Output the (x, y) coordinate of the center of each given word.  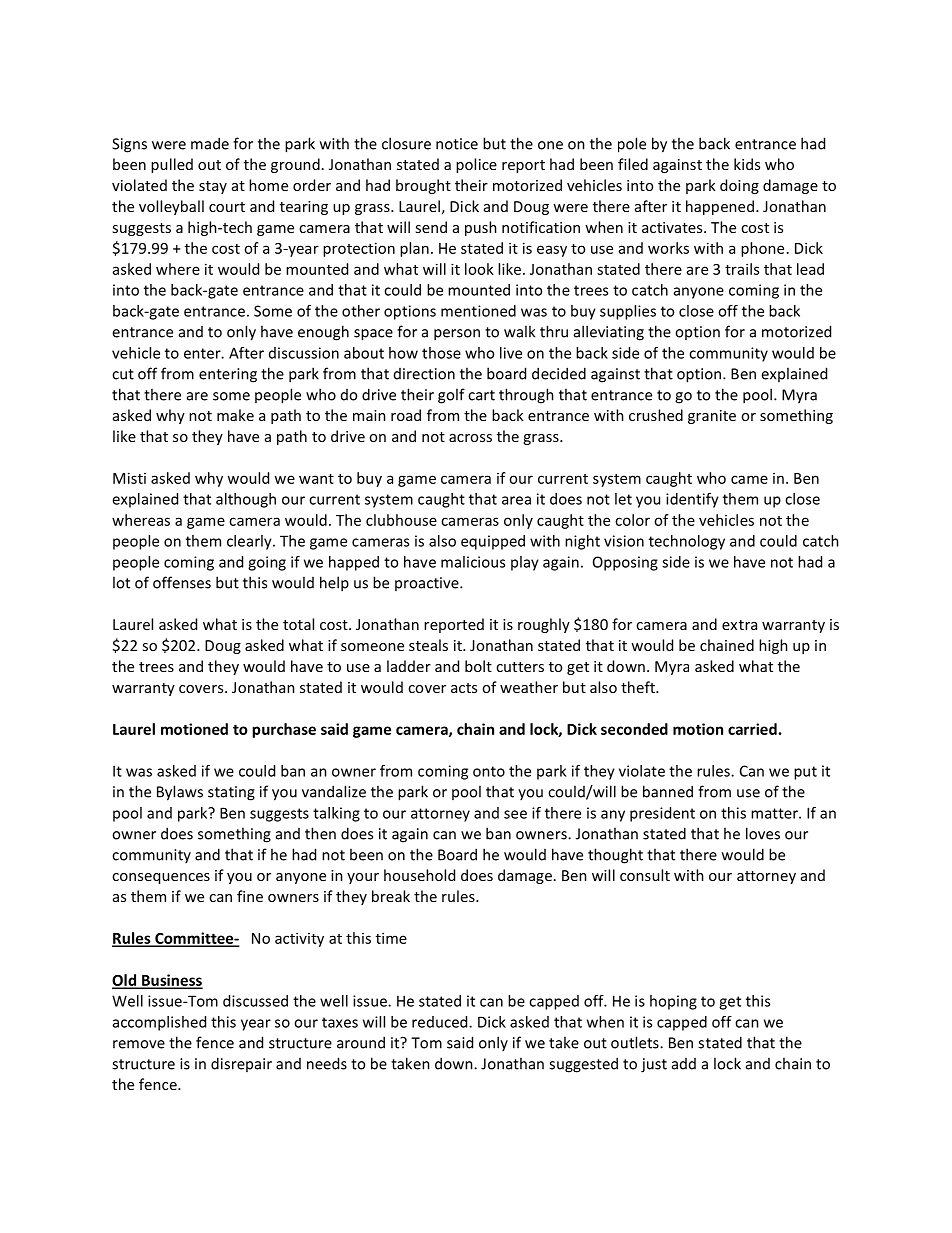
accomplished (159, 1023)
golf (451, 396)
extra (739, 625)
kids (747, 164)
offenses (182, 582)
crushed (656, 415)
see (515, 814)
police (476, 165)
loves (763, 833)
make (235, 415)
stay (213, 187)
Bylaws (180, 793)
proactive (428, 584)
